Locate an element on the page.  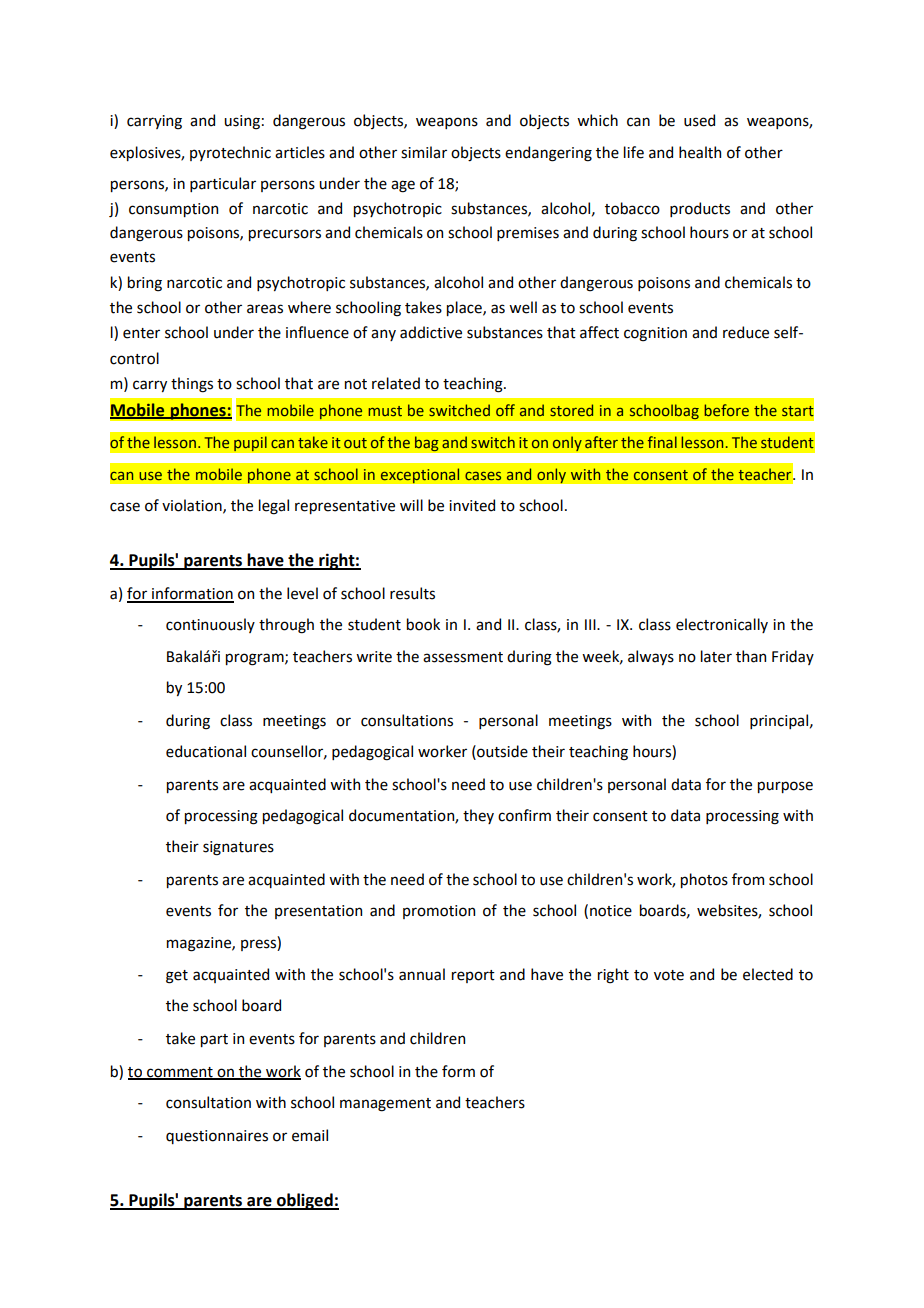
things is located at coordinates (192, 385).
